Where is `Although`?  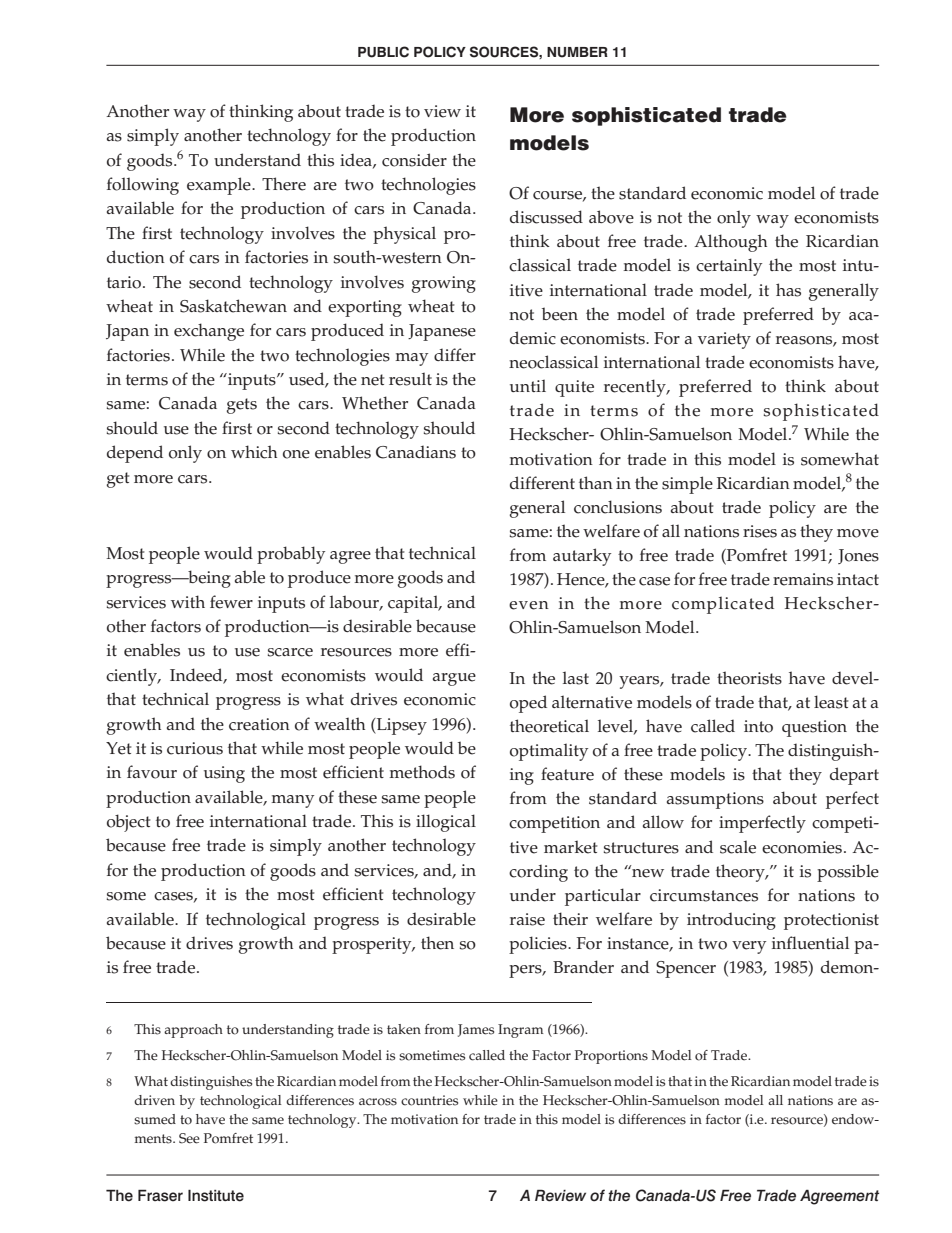 Although is located at coordinates (730, 243).
